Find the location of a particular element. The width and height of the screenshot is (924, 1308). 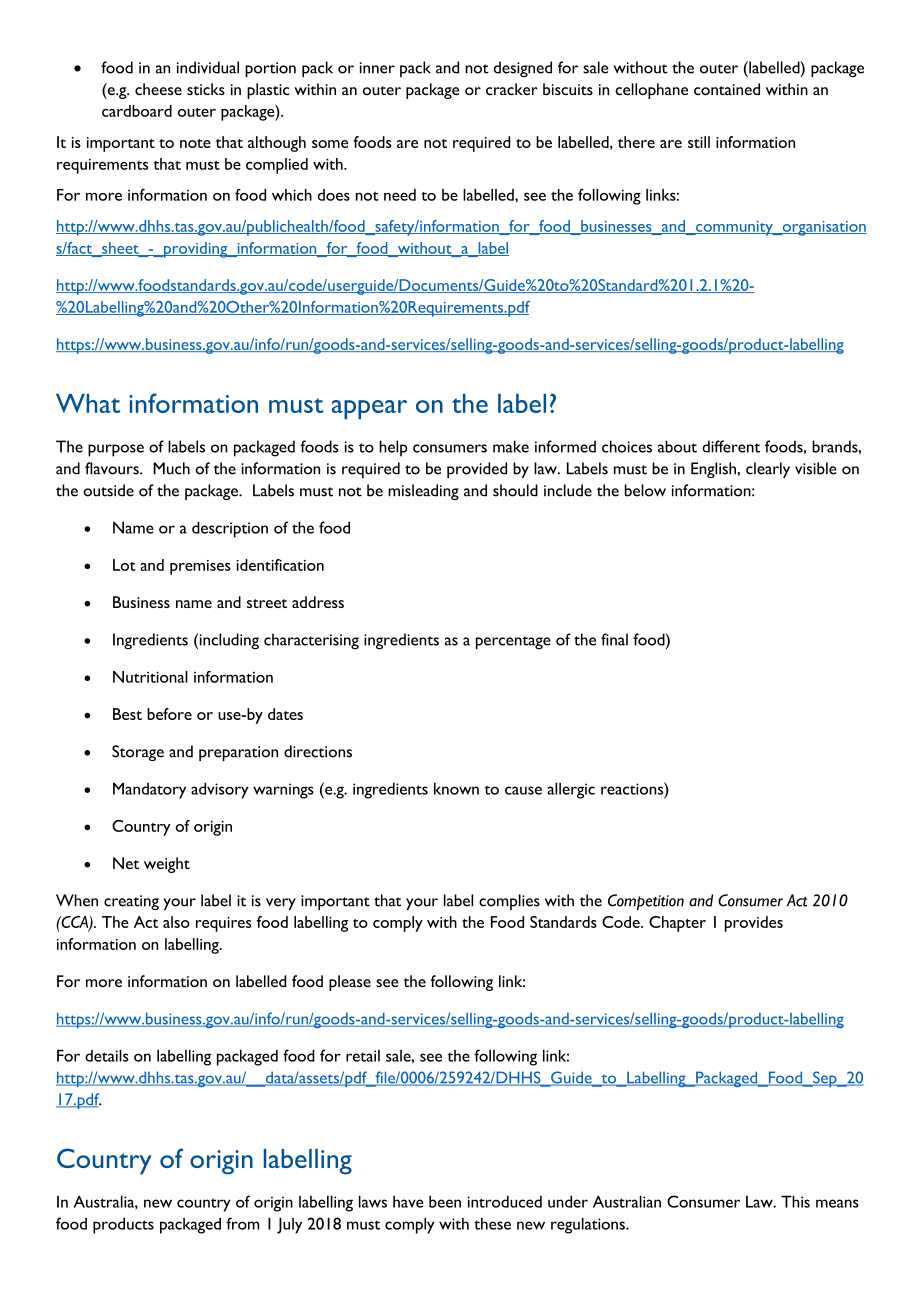

cracker is located at coordinates (512, 89).
